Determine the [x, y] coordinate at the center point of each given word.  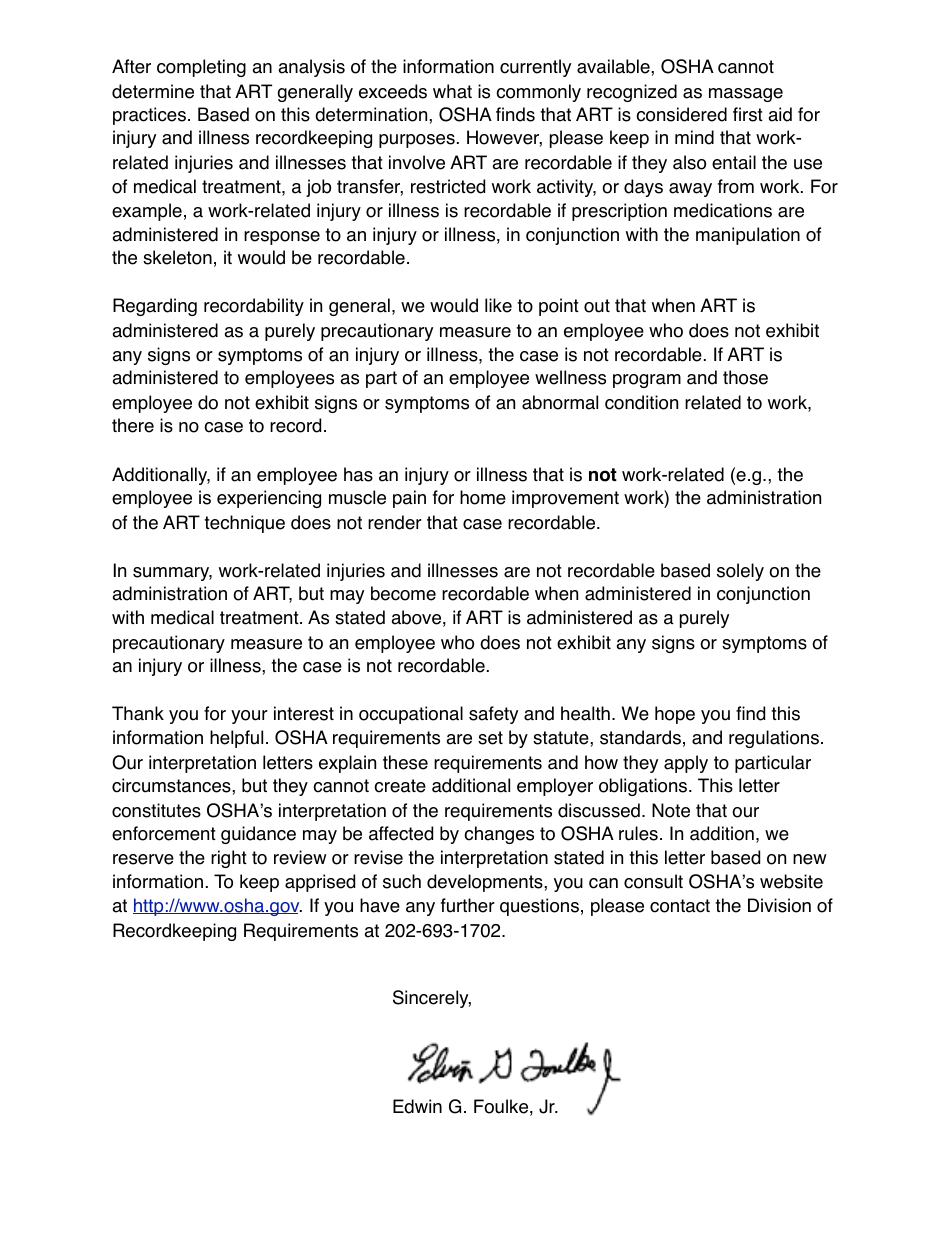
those [745, 377]
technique [244, 524]
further [468, 905]
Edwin [417, 1106]
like [498, 305]
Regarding [155, 307]
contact [680, 906]
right [229, 859]
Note [671, 810]
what [452, 91]
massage [746, 95]
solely [740, 572]
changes [499, 835]
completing [201, 68]
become [403, 593]
